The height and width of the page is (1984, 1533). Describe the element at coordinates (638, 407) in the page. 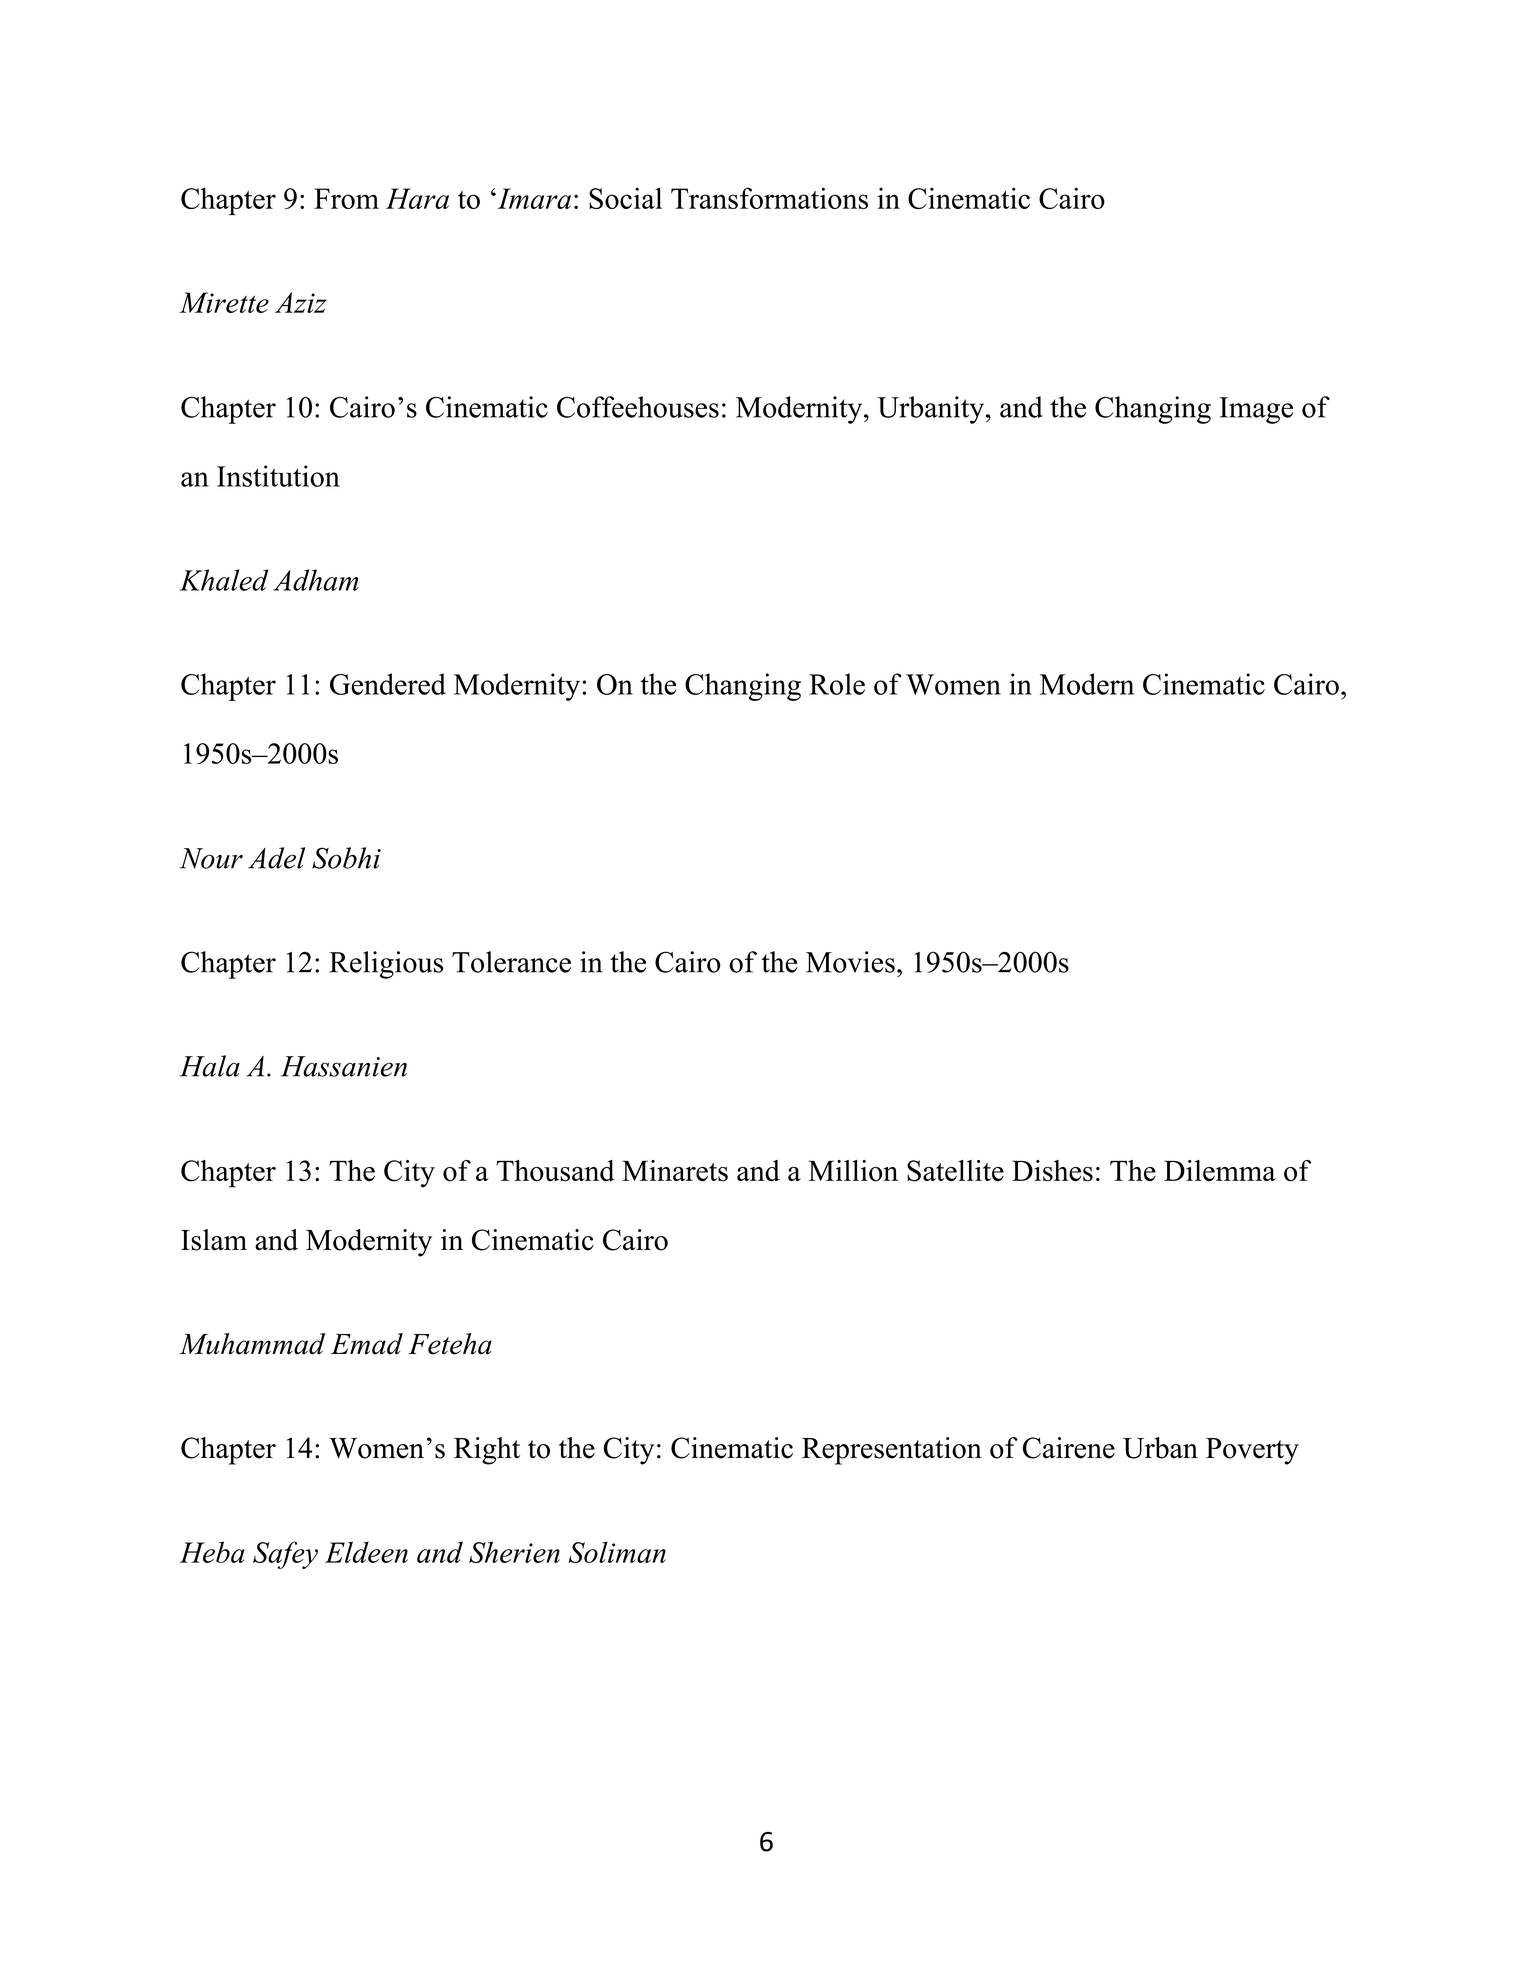

I see `Coffeehouses` at that location.
